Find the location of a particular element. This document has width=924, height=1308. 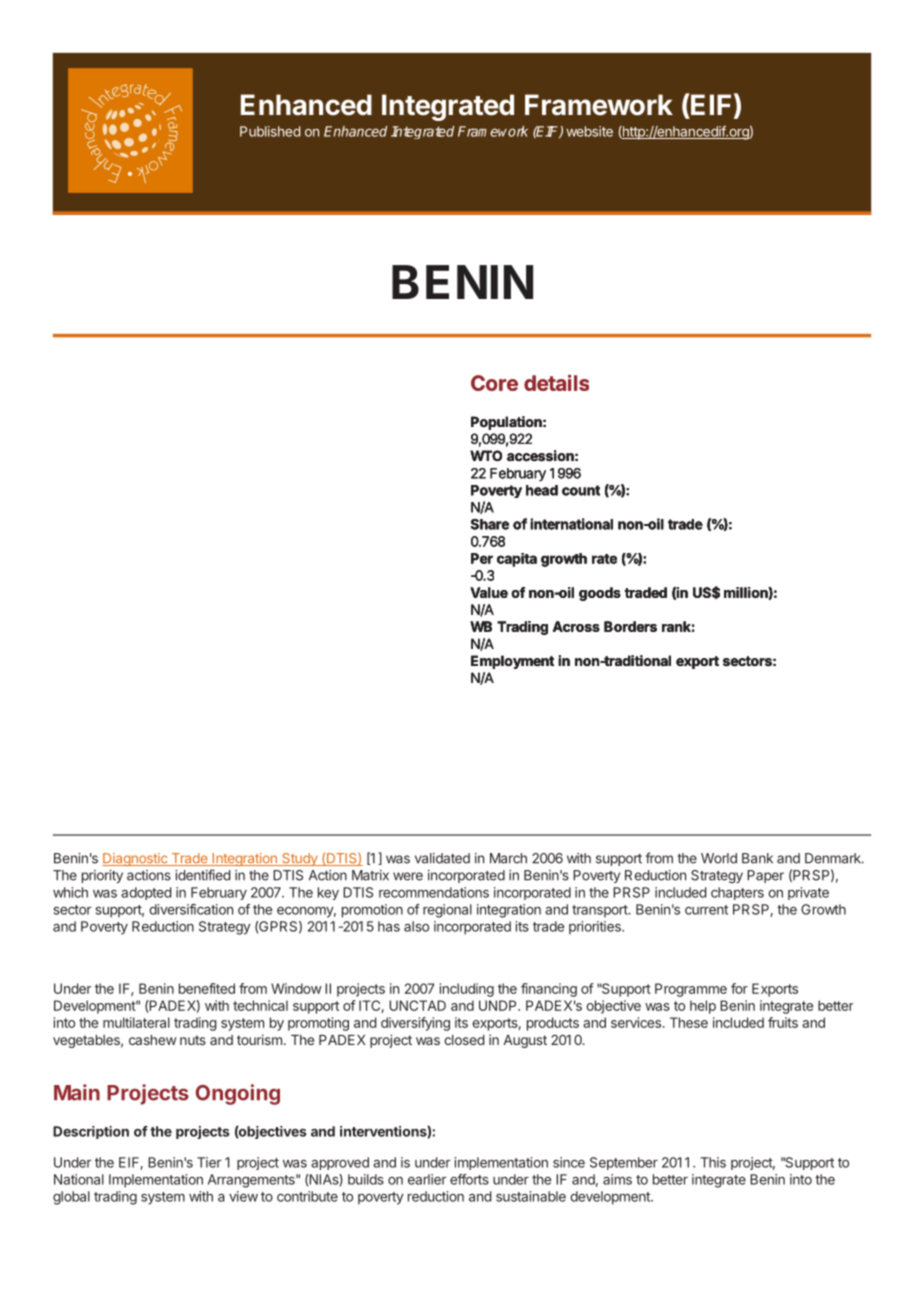

were is located at coordinates (408, 876).
